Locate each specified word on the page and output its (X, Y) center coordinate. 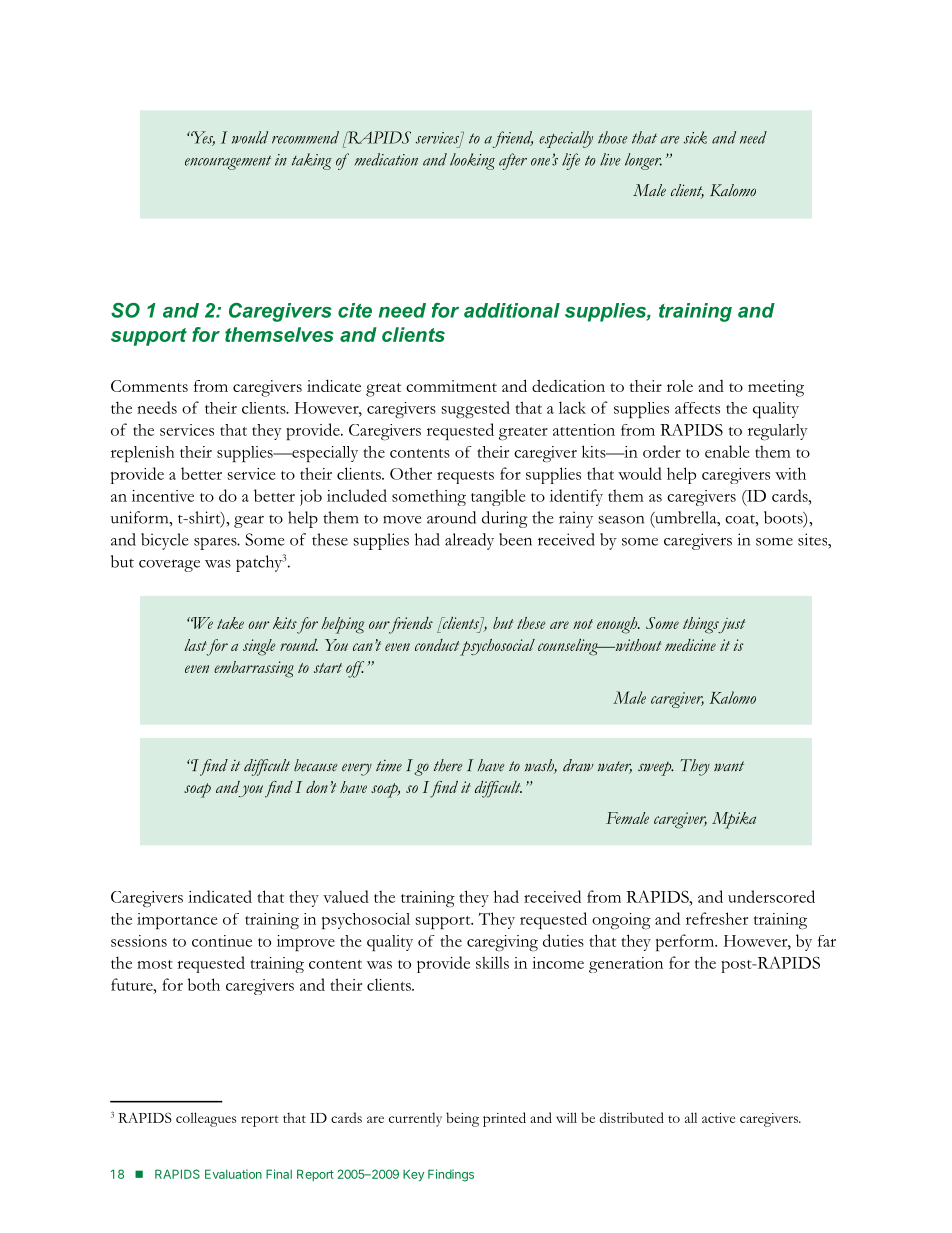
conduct (437, 645)
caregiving (502, 943)
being (462, 1119)
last (195, 645)
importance (177, 921)
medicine (690, 645)
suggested (476, 409)
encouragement (228, 163)
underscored (771, 896)
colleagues (206, 1119)
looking (472, 161)
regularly (778, 432)
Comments (149, 386)
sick (695, 137)
